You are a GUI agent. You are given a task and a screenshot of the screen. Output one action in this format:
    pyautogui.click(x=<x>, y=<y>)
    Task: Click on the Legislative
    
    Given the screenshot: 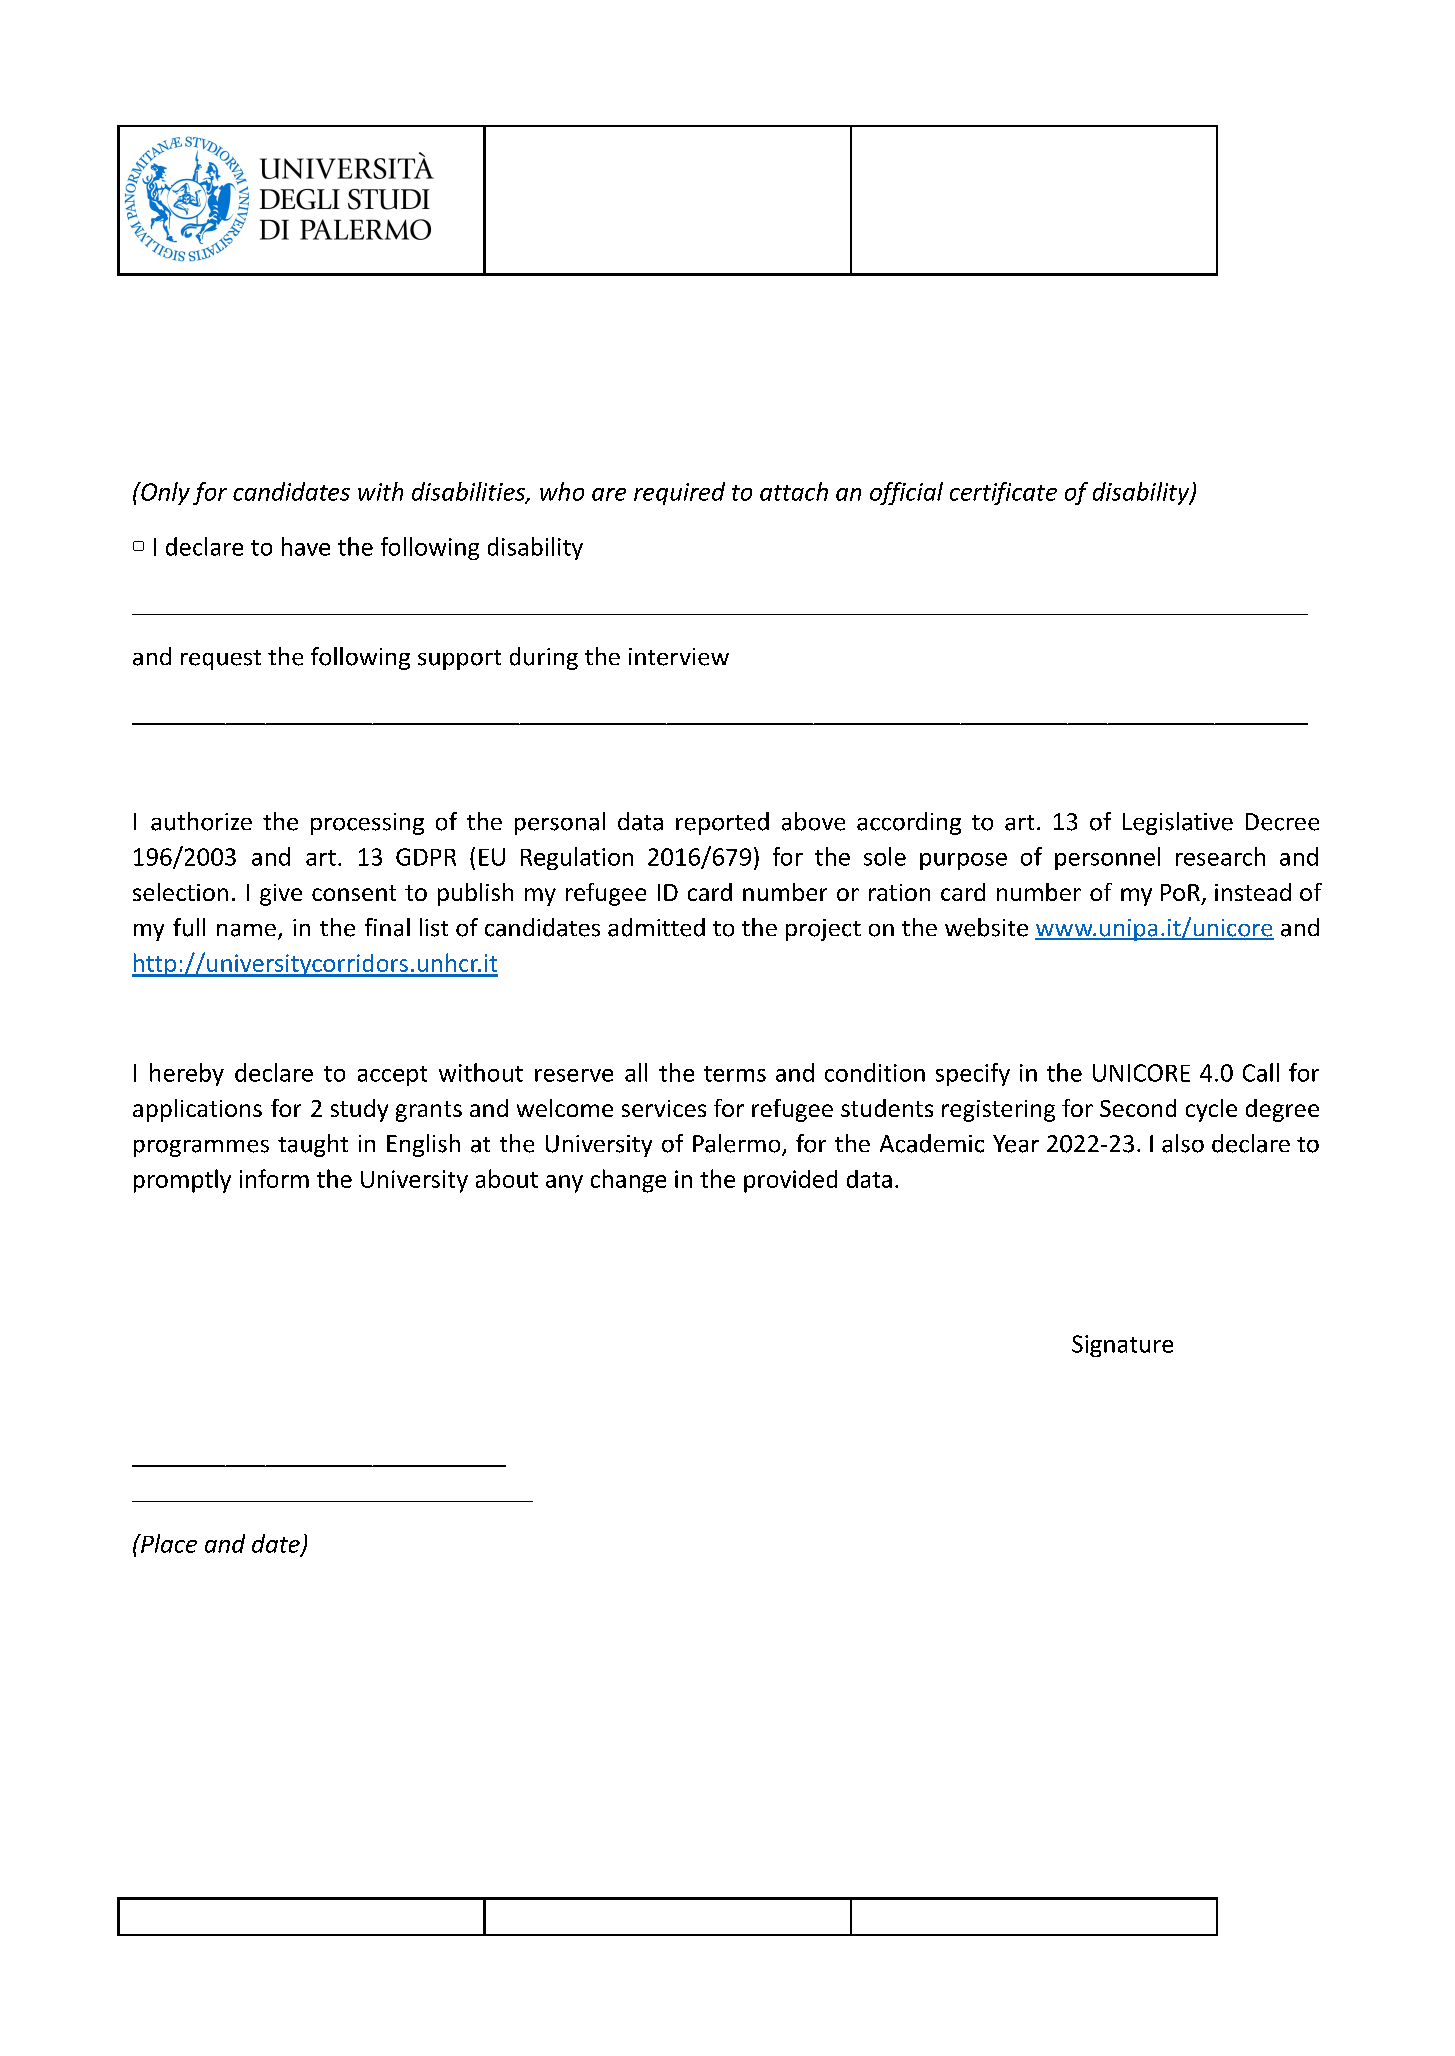 What is the action you would take?
    pyautogui.click(x=1178, y=823)
